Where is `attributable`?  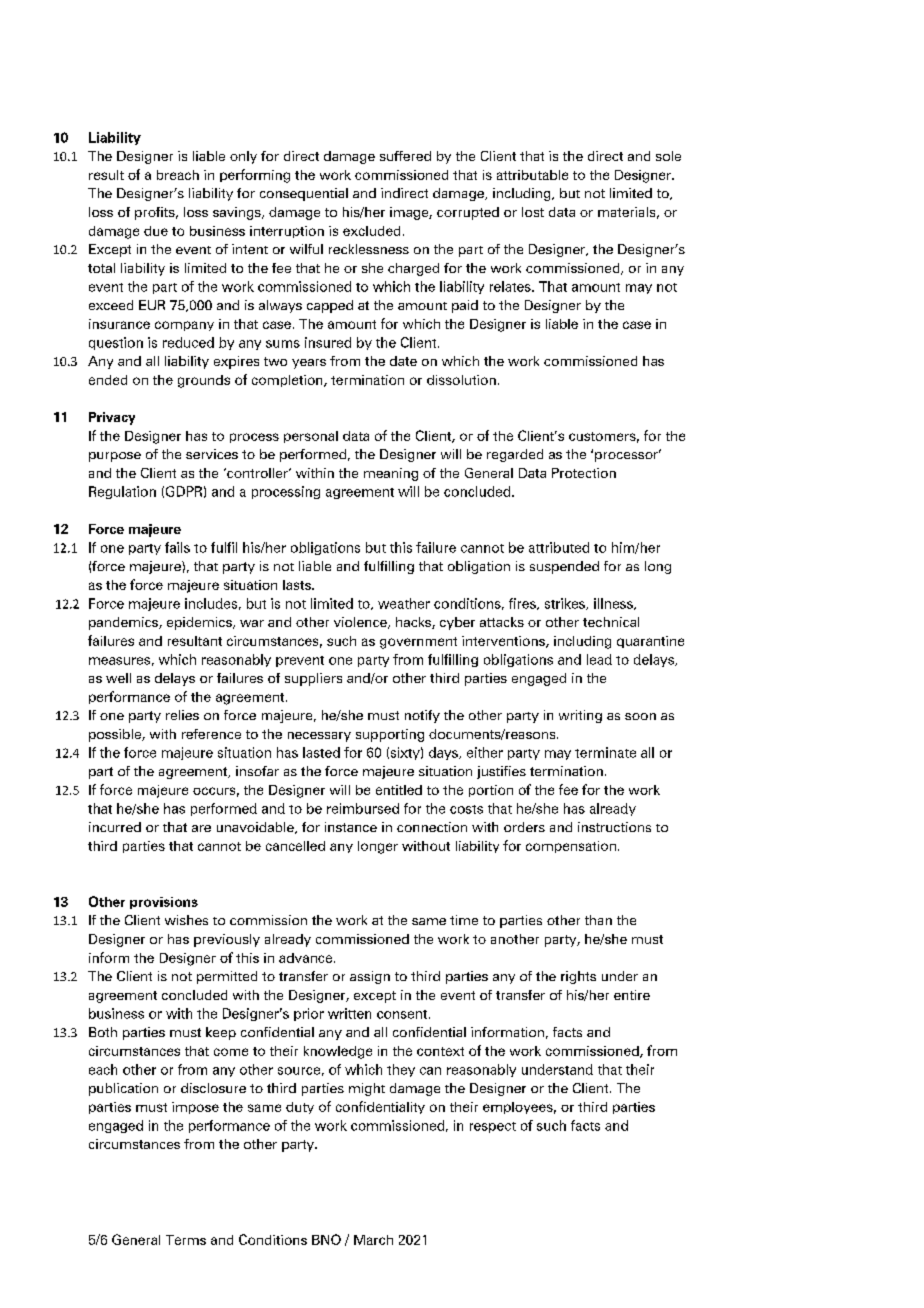
attributable is located at coordinates (532, 175).
